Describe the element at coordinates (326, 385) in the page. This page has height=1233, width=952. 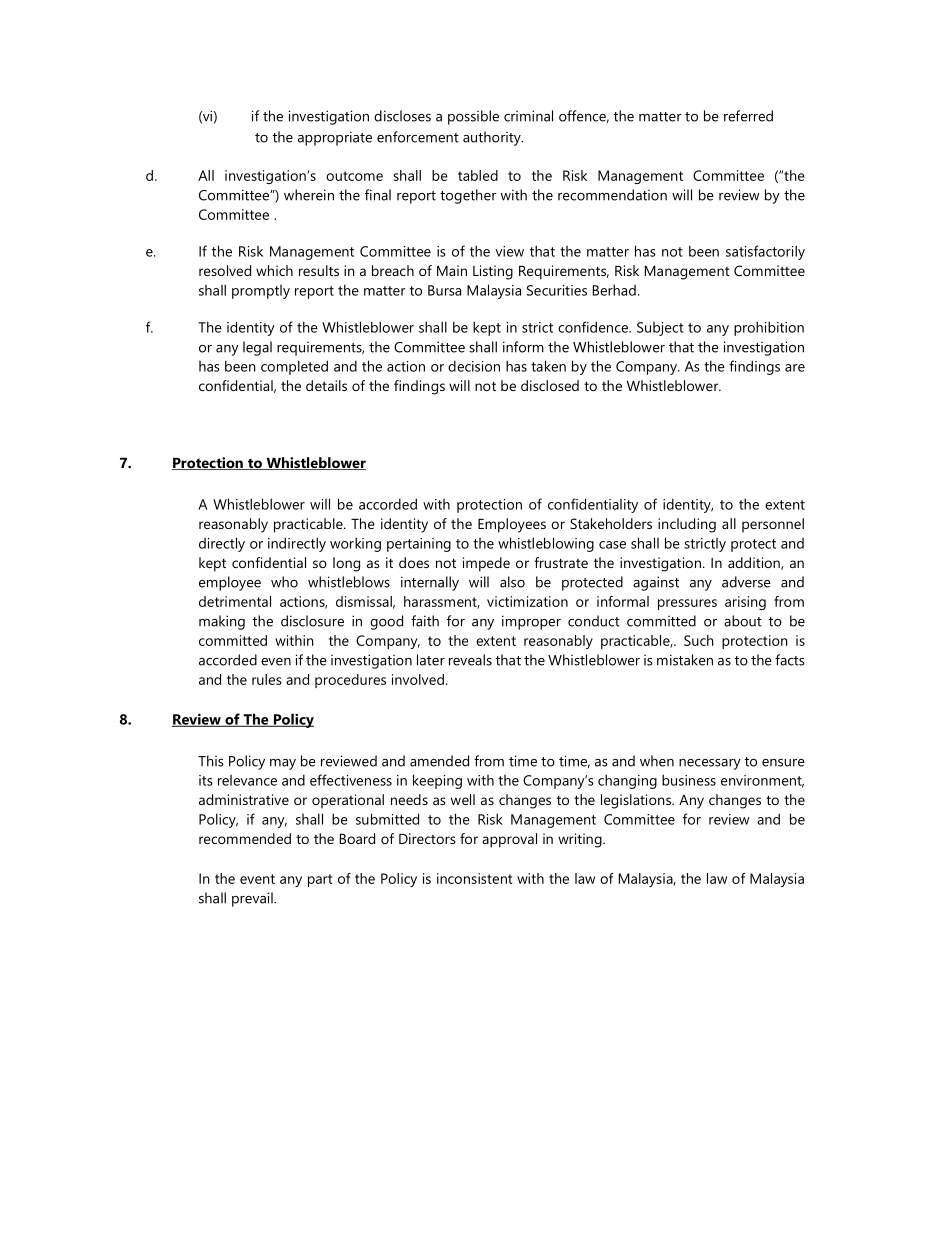
I see `details` at that location.
